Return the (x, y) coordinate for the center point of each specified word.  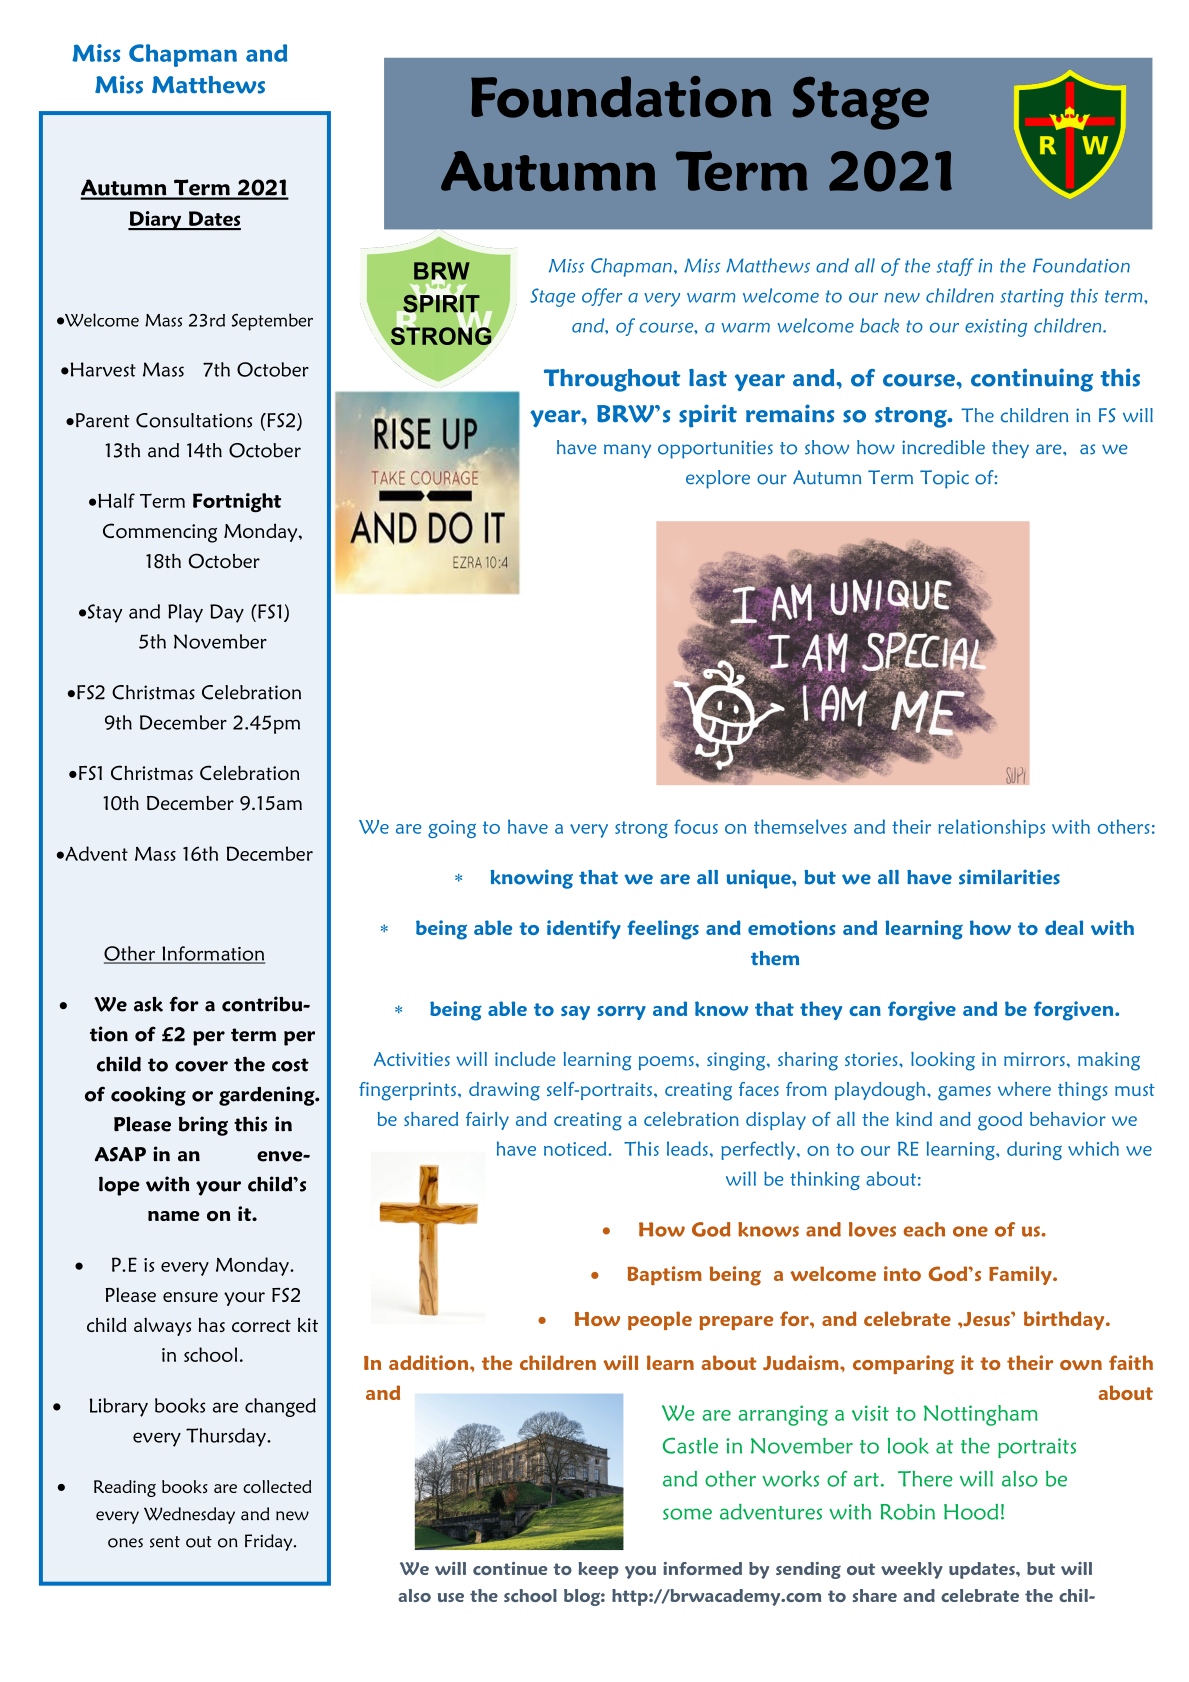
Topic (944, 479)
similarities (1009, 877)
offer (602, 297)
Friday (270, 1542)
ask (148, 1004)
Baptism (664, 1275)
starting (1032, 298)
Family (1021, 1275)
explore (718, 479)
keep (598, 1570)
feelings (663, 930)
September (272, 322)
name (174, 1216)
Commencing (160, 533)
